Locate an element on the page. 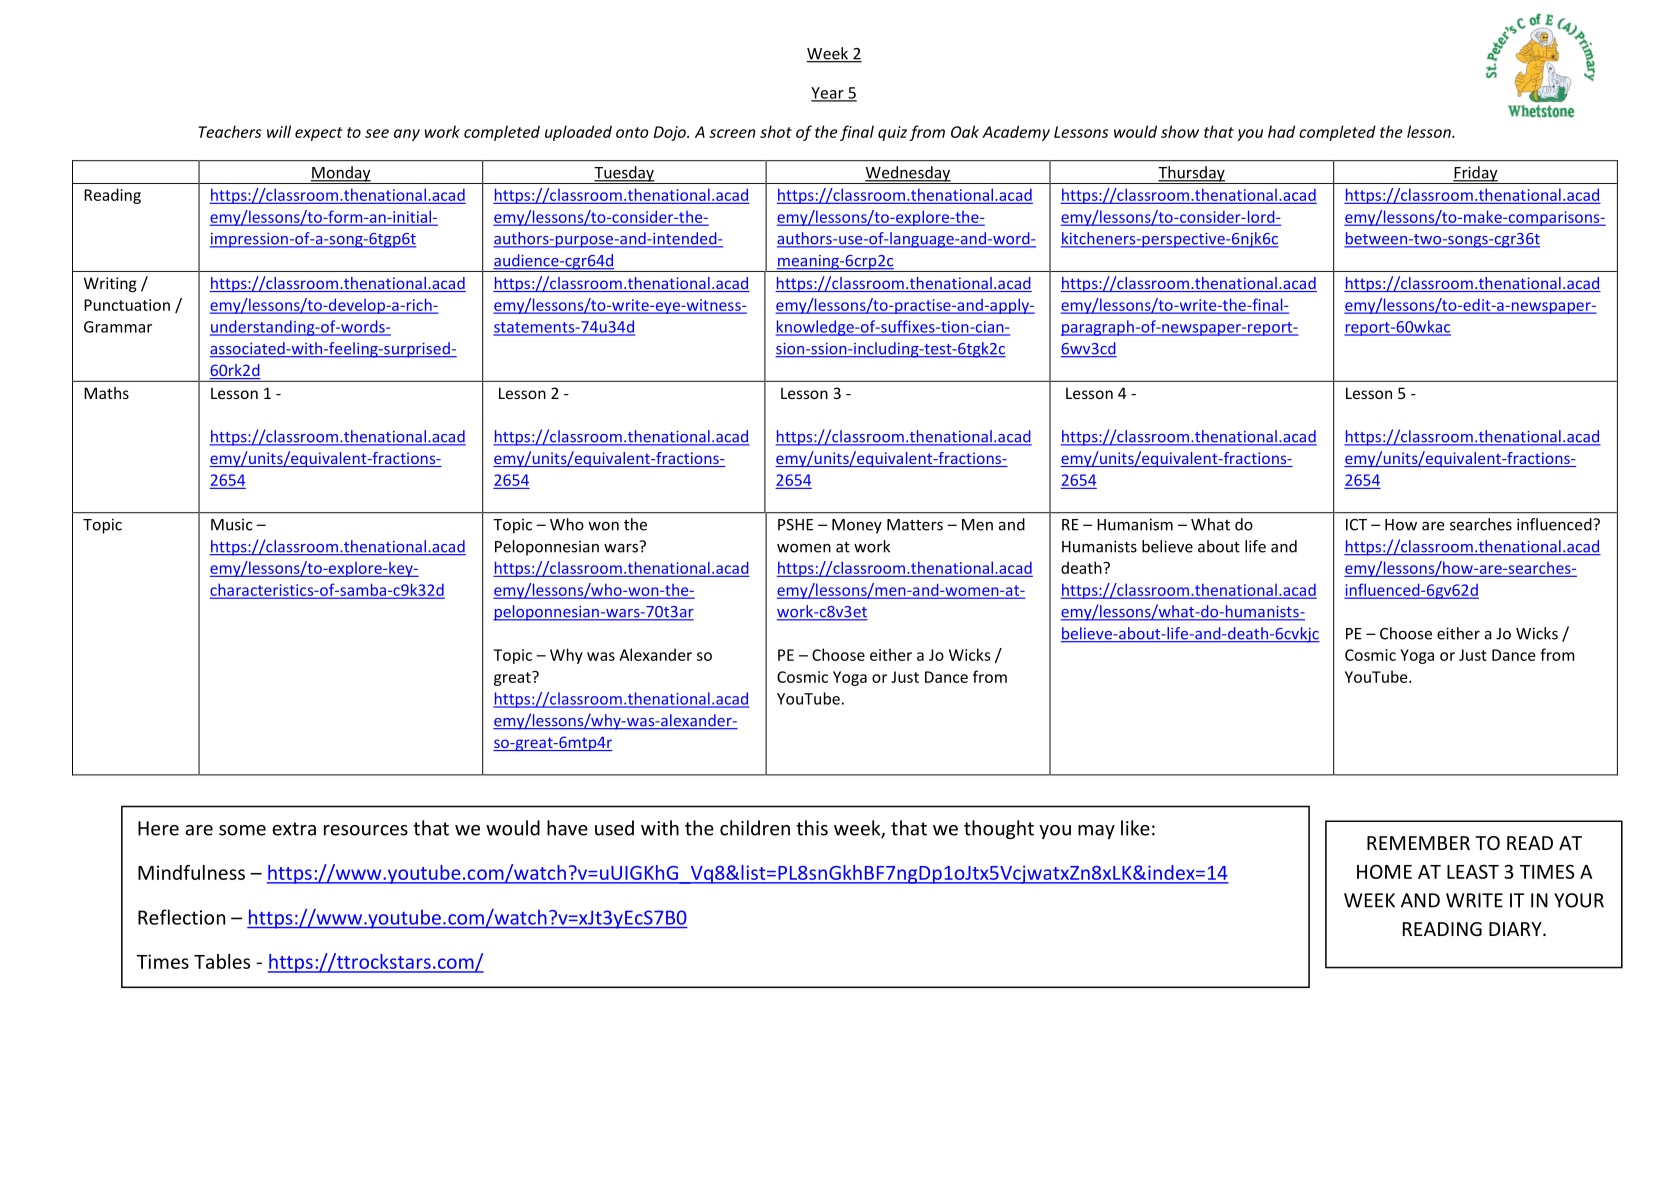 Image resolution: width=1668 pixels, height=1179 pixels. this is located at coordinates (812, 828).
